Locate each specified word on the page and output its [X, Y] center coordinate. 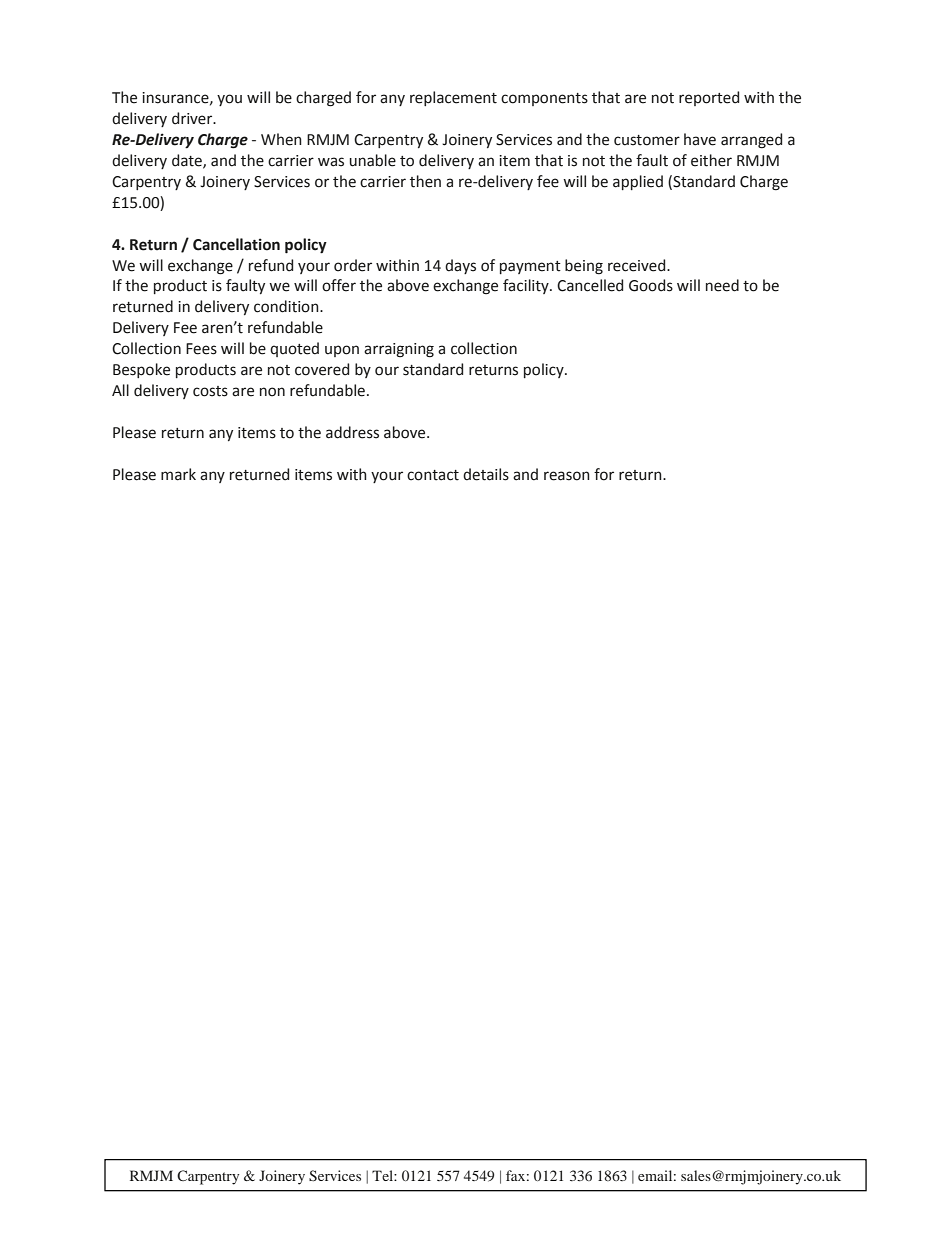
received [638, 265]
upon [342, 351]
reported [709, 98]
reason [567, 476]
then [425, 181]
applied [638, 182]
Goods [651, 285]
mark [178, 474]
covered [322, 369]
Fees [201, 349]
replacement [453, 98]
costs [210, 391]
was [331, 162]
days [460, 266]
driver [193, 118]
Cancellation [236, 244]
